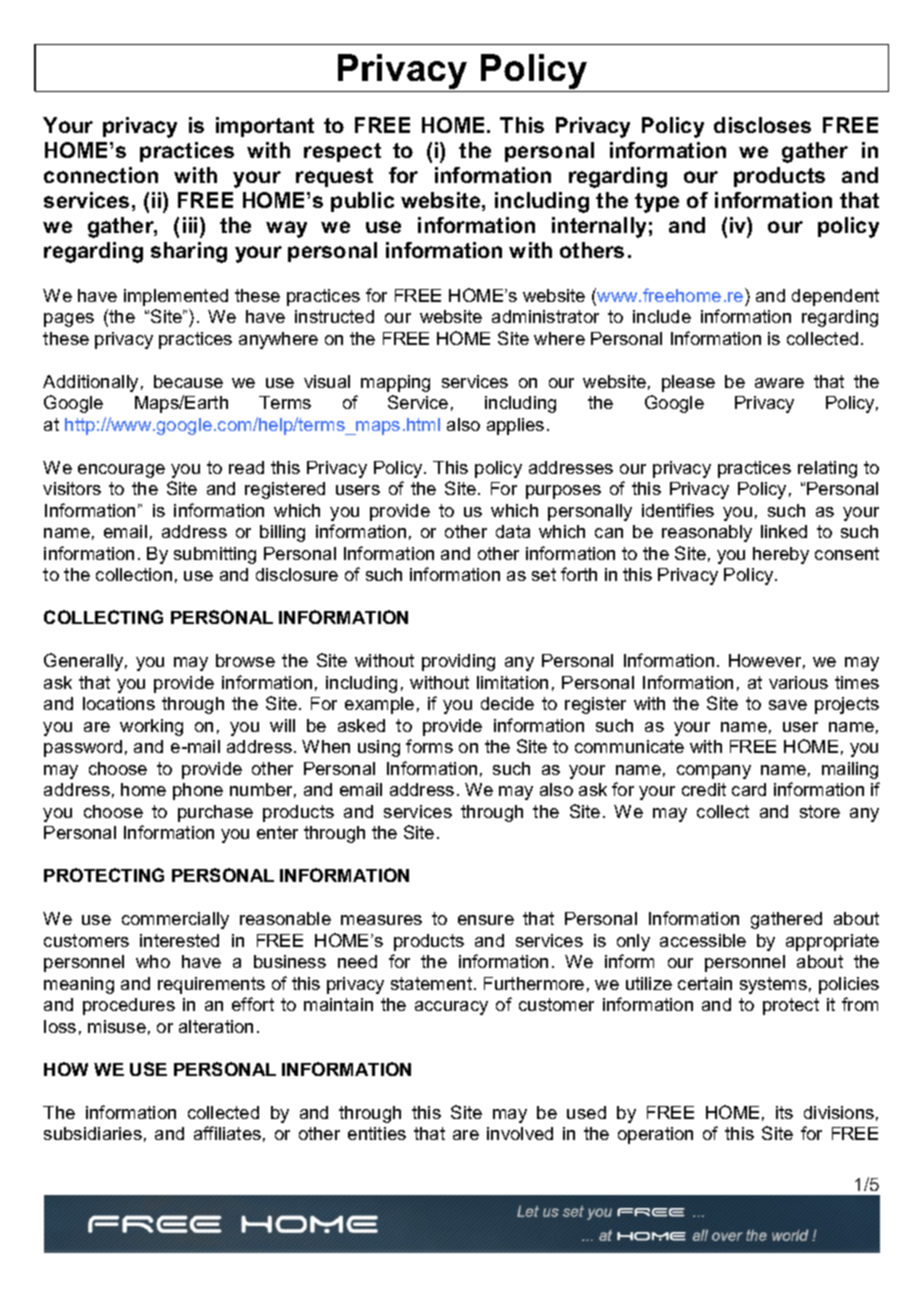  What do you see at coordinates (245, 660) in the screenshot?
I see `browse` at bounding box center [245, 660].
